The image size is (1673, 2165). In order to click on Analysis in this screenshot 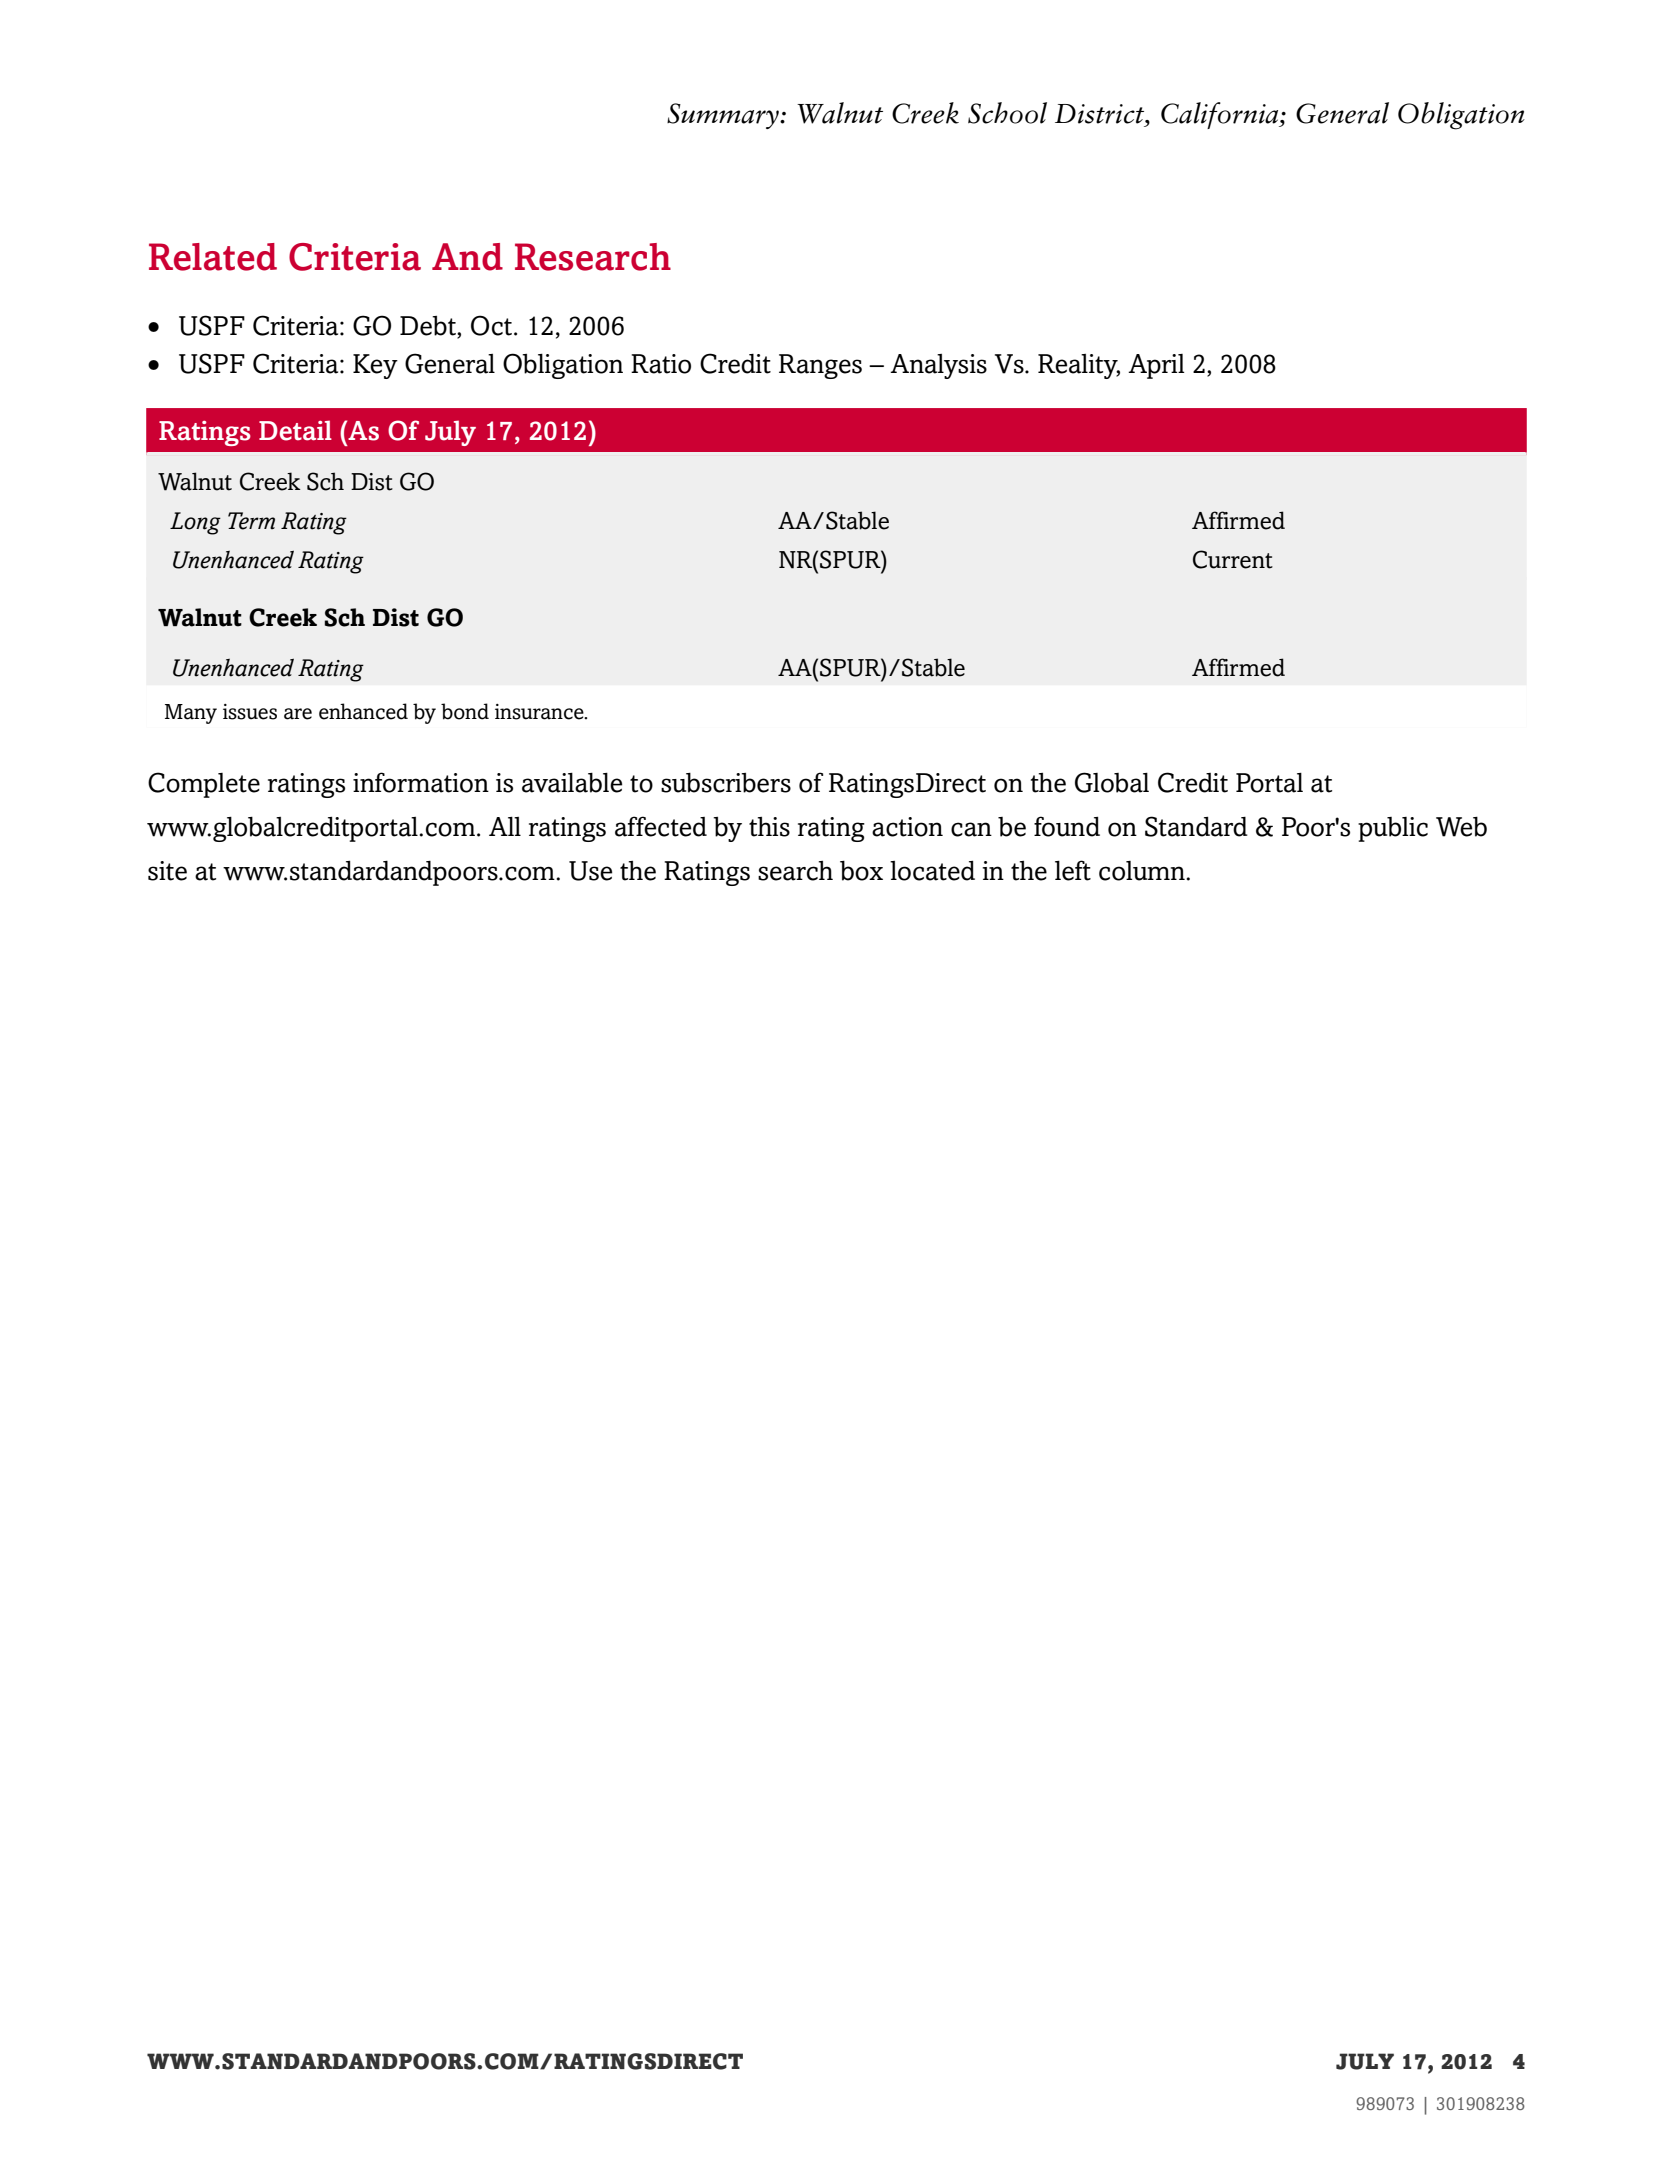, I will do `click(938, 366)`.
